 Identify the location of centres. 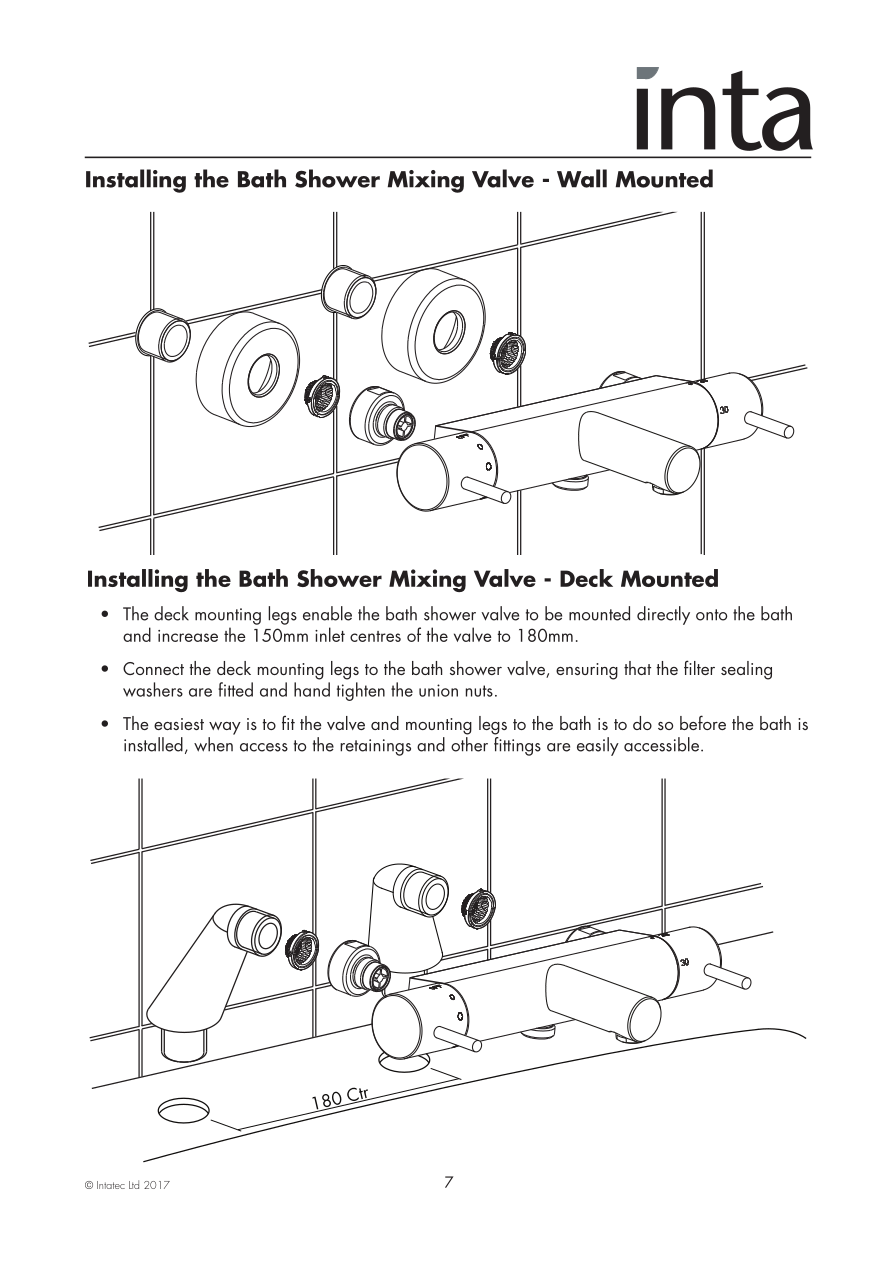
(375, 636).
